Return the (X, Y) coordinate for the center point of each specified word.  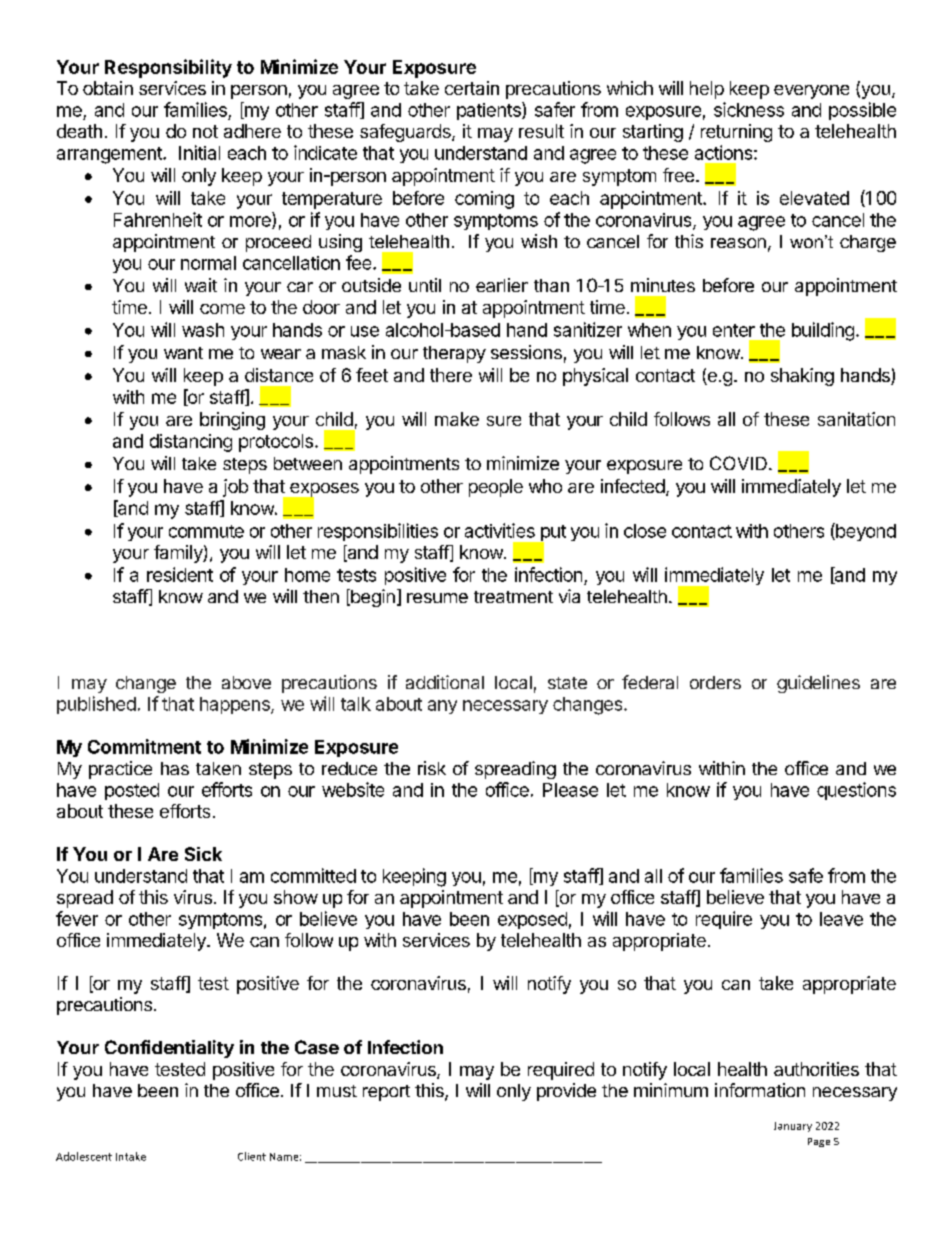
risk (432, 768)
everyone (811, 92)
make (457, 419)
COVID (738, 463)
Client (252, 1156)
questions (856, 791)
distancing (191, 443)
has (175, 768)
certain (472, 88)
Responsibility (168, 68)
